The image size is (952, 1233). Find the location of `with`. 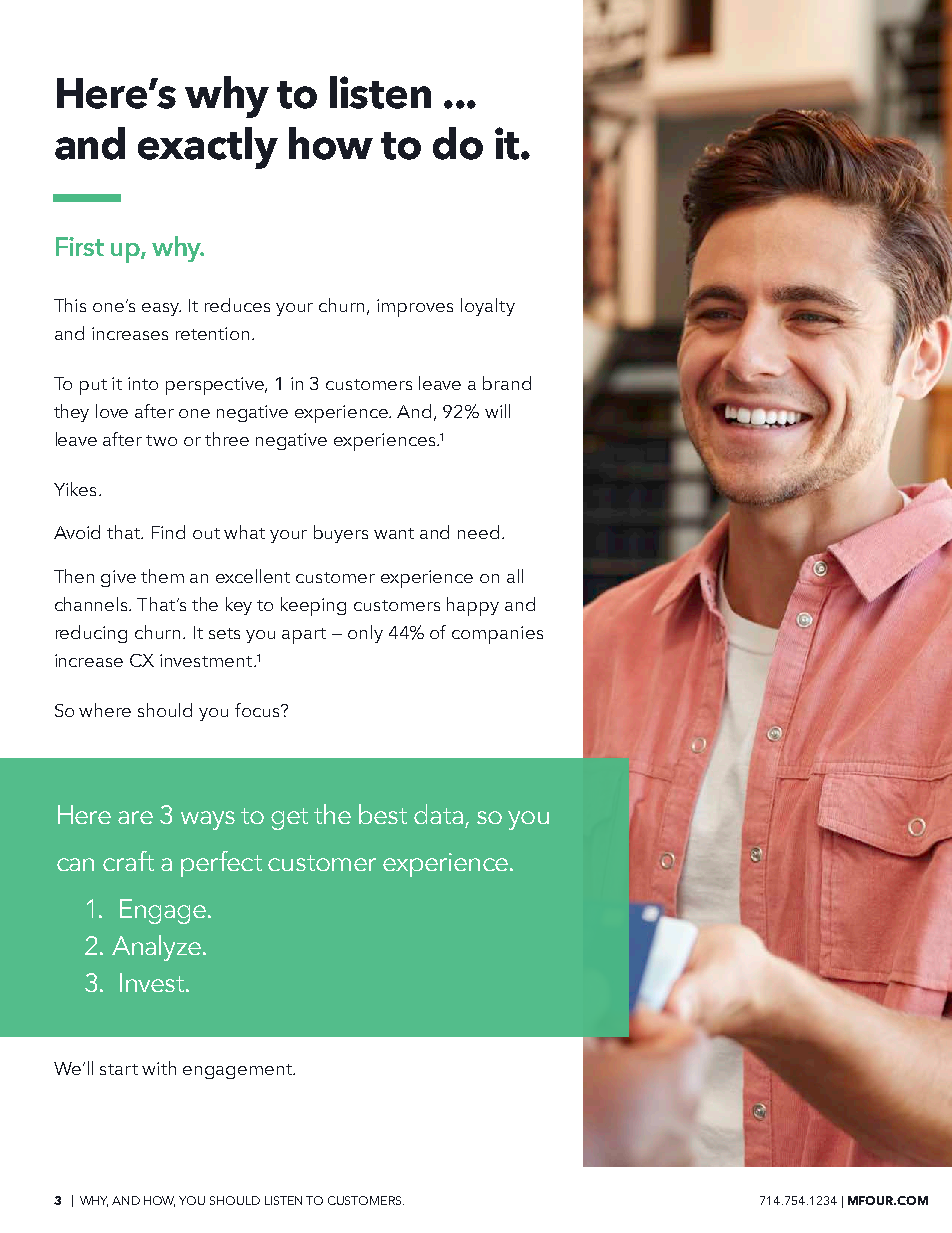

with is located at coordinates (159, 1068).
